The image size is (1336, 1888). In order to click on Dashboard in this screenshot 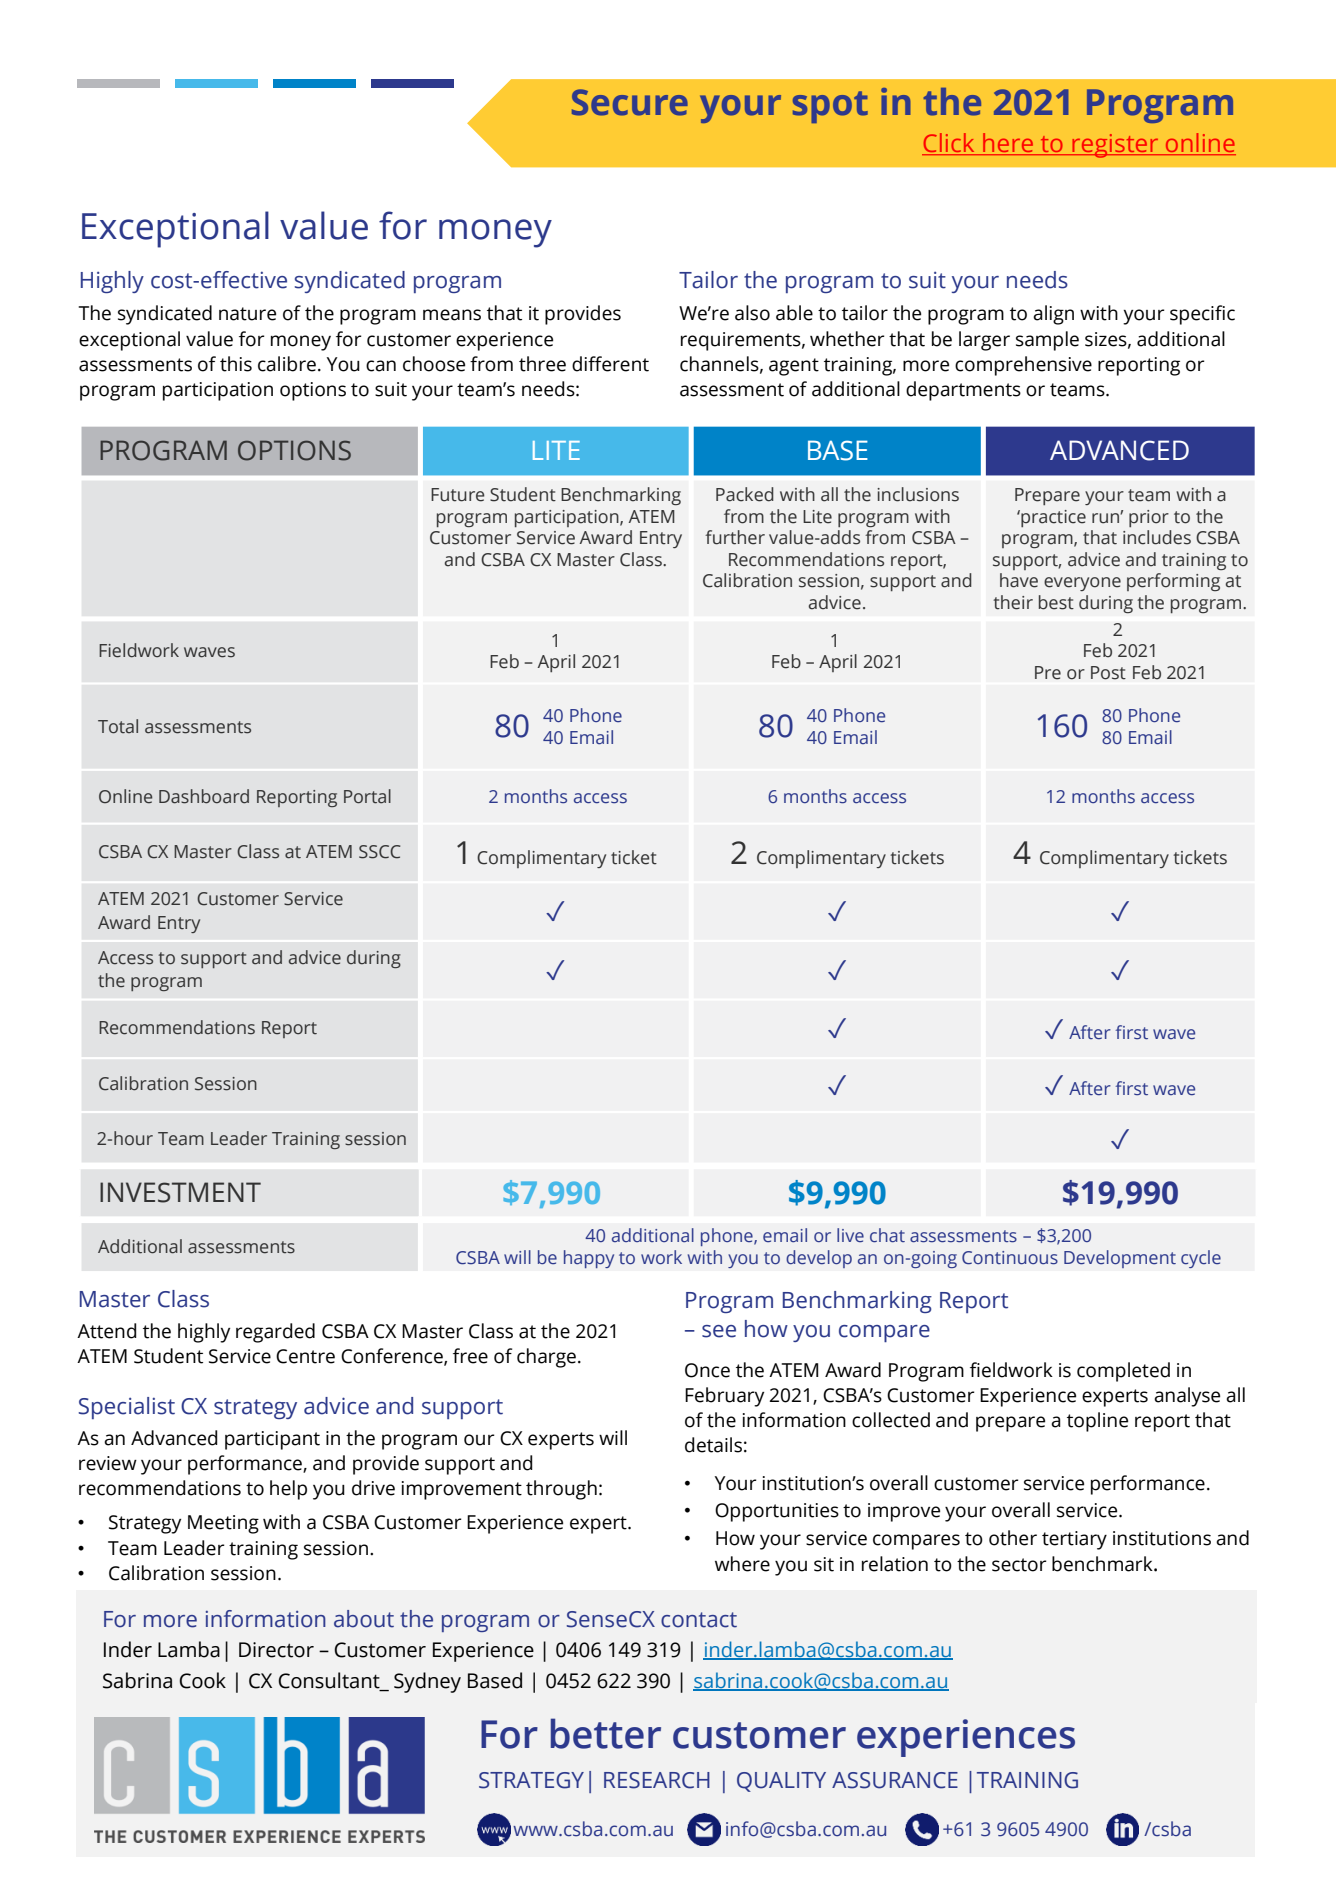, I will do `click(204, 796)`.
